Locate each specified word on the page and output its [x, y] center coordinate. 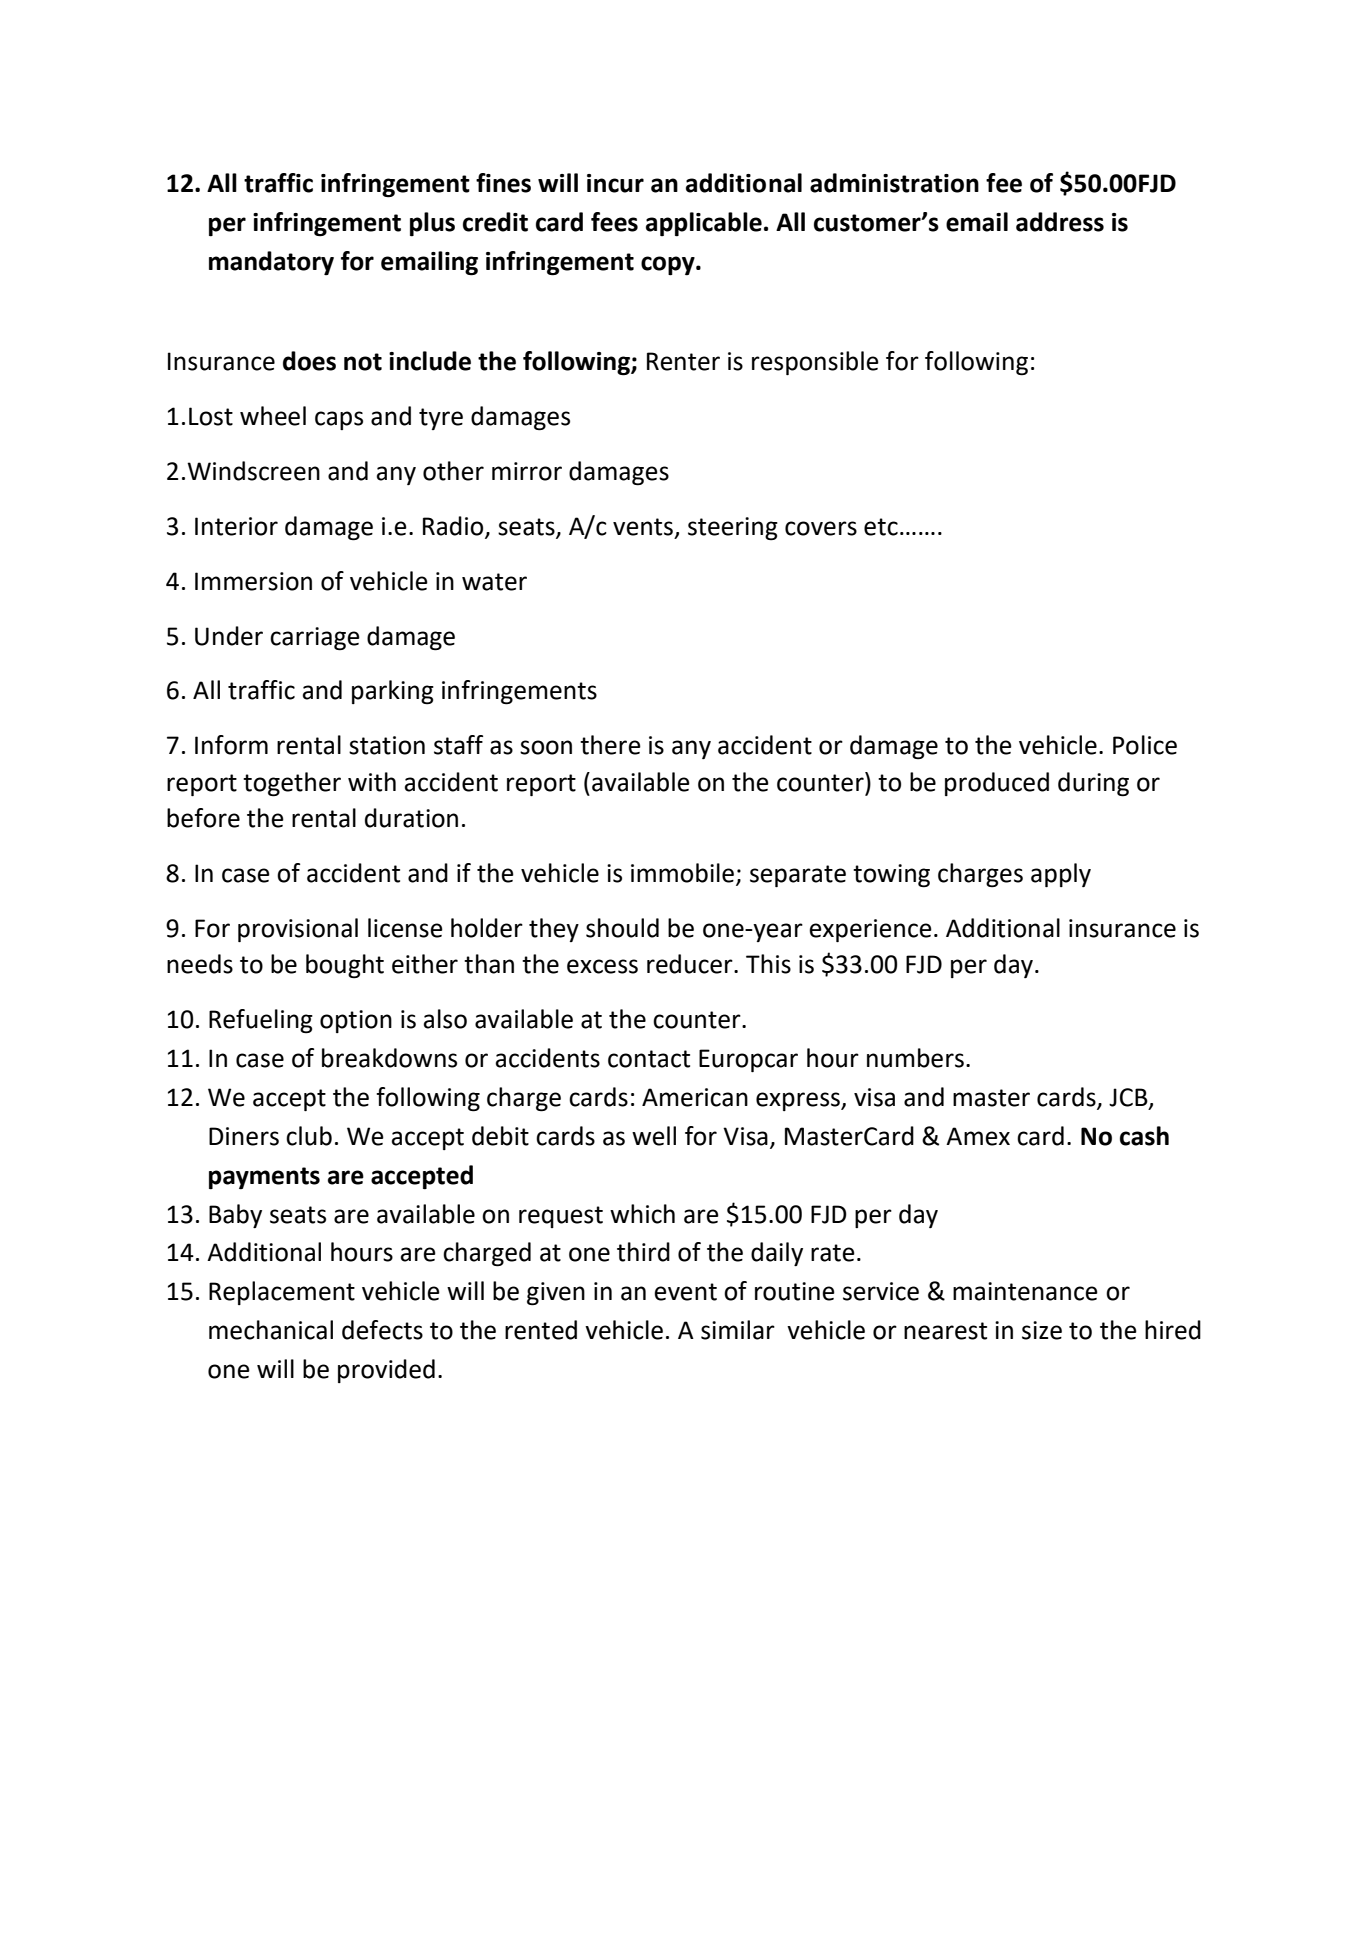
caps [339, 420]
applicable [704, 224]
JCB [1129, 1098]
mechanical [271, 1330]
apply [1061, 875]
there [610, 745]
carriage [315, 639]
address [1060, 222]
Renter [683, 361]
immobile [682, 873]
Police [1145, 745]
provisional [298, 930]
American [695, 1097]
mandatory [271, 263]
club [309, 1136]
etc [881, 527]
